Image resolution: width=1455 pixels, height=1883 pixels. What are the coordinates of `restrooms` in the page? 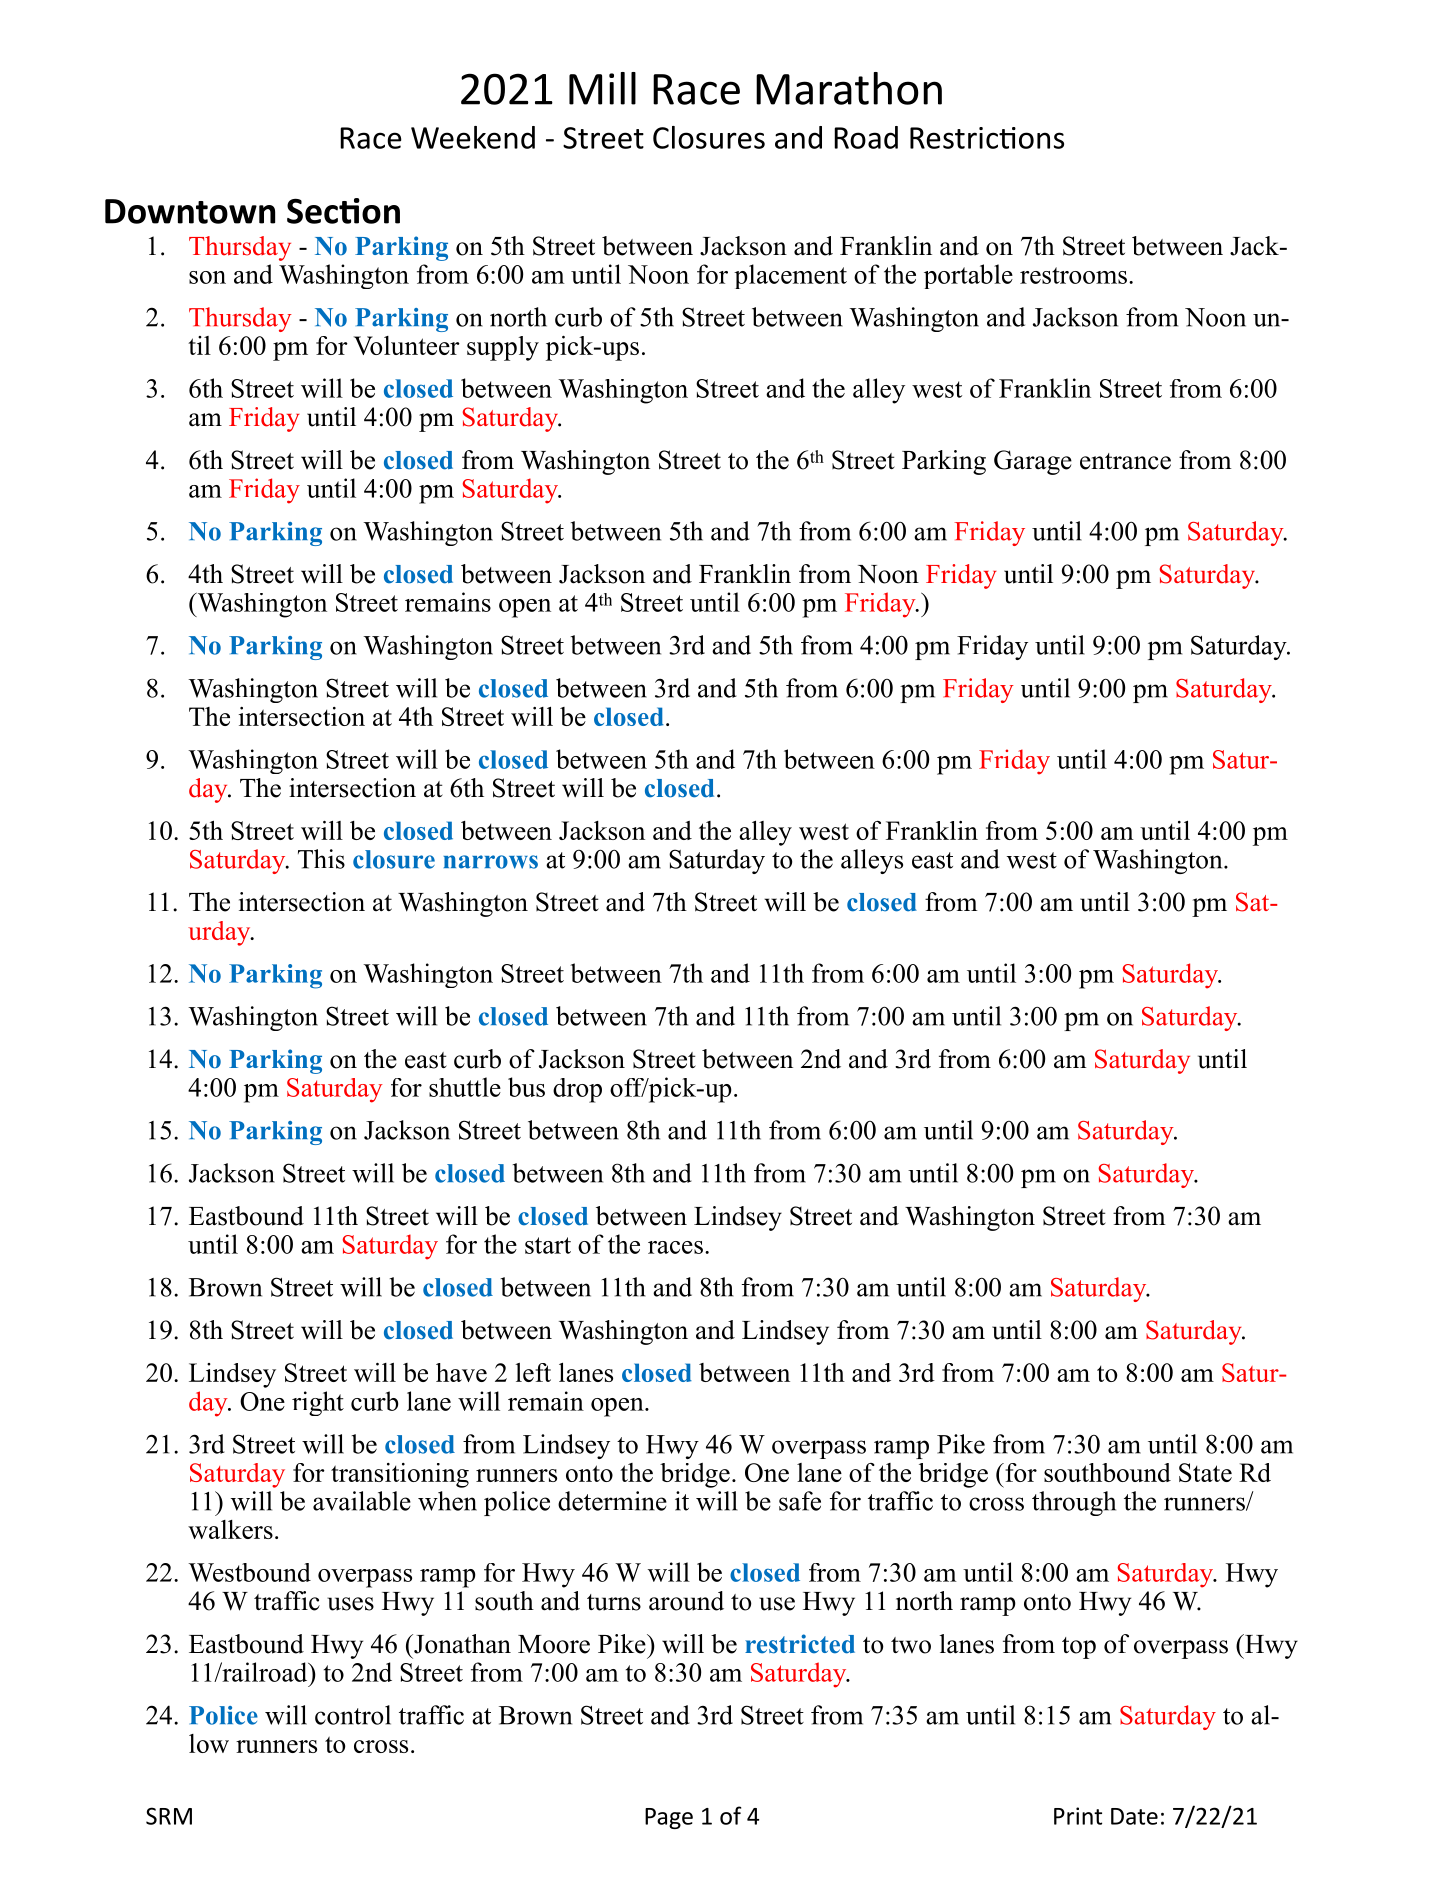 It's located at (1073, 275).
